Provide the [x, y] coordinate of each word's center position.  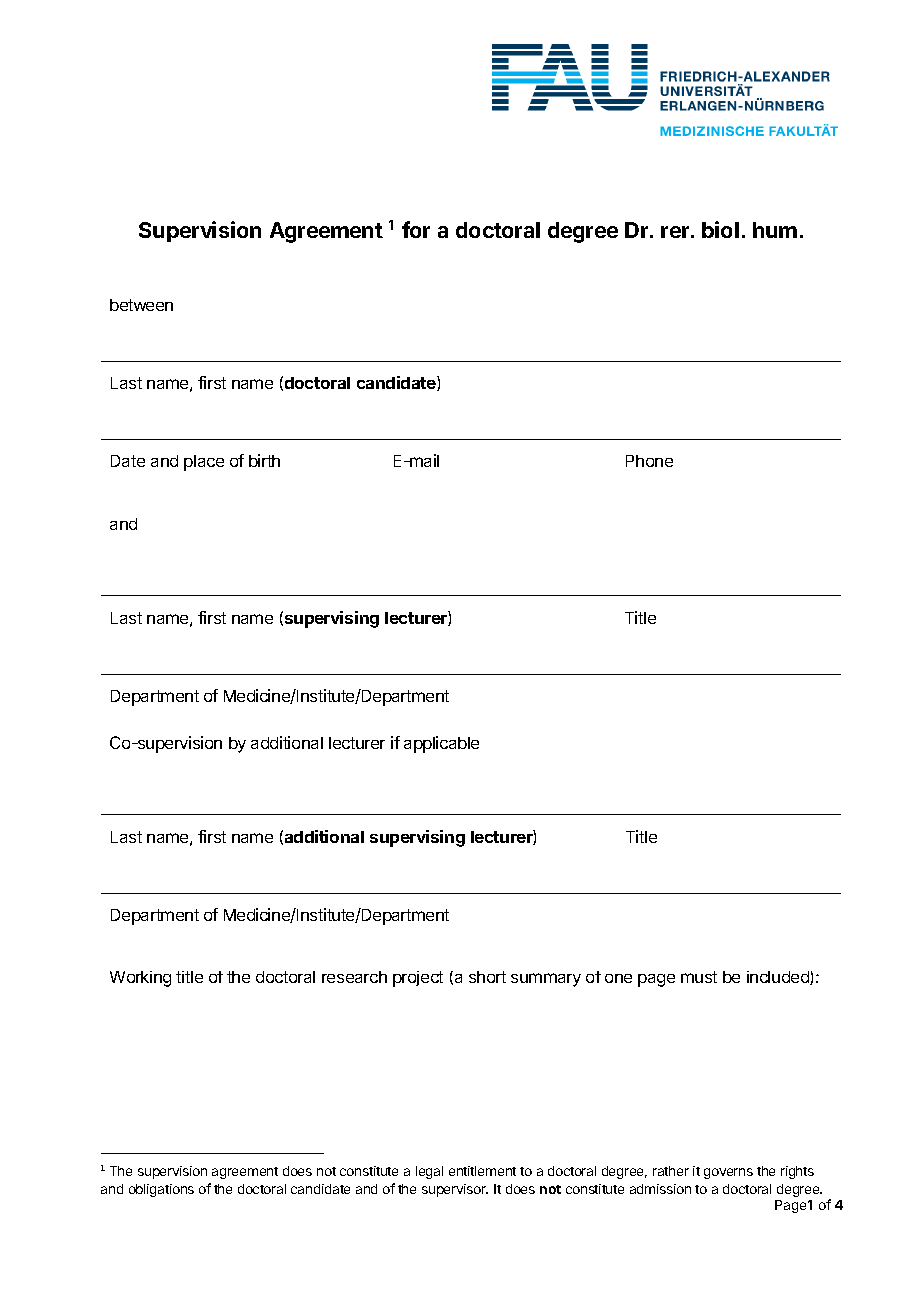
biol [720, 229]
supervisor [455, 1190]
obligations [161, 1190]
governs [728, 1173]
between [141, 305]
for [416, 229]
